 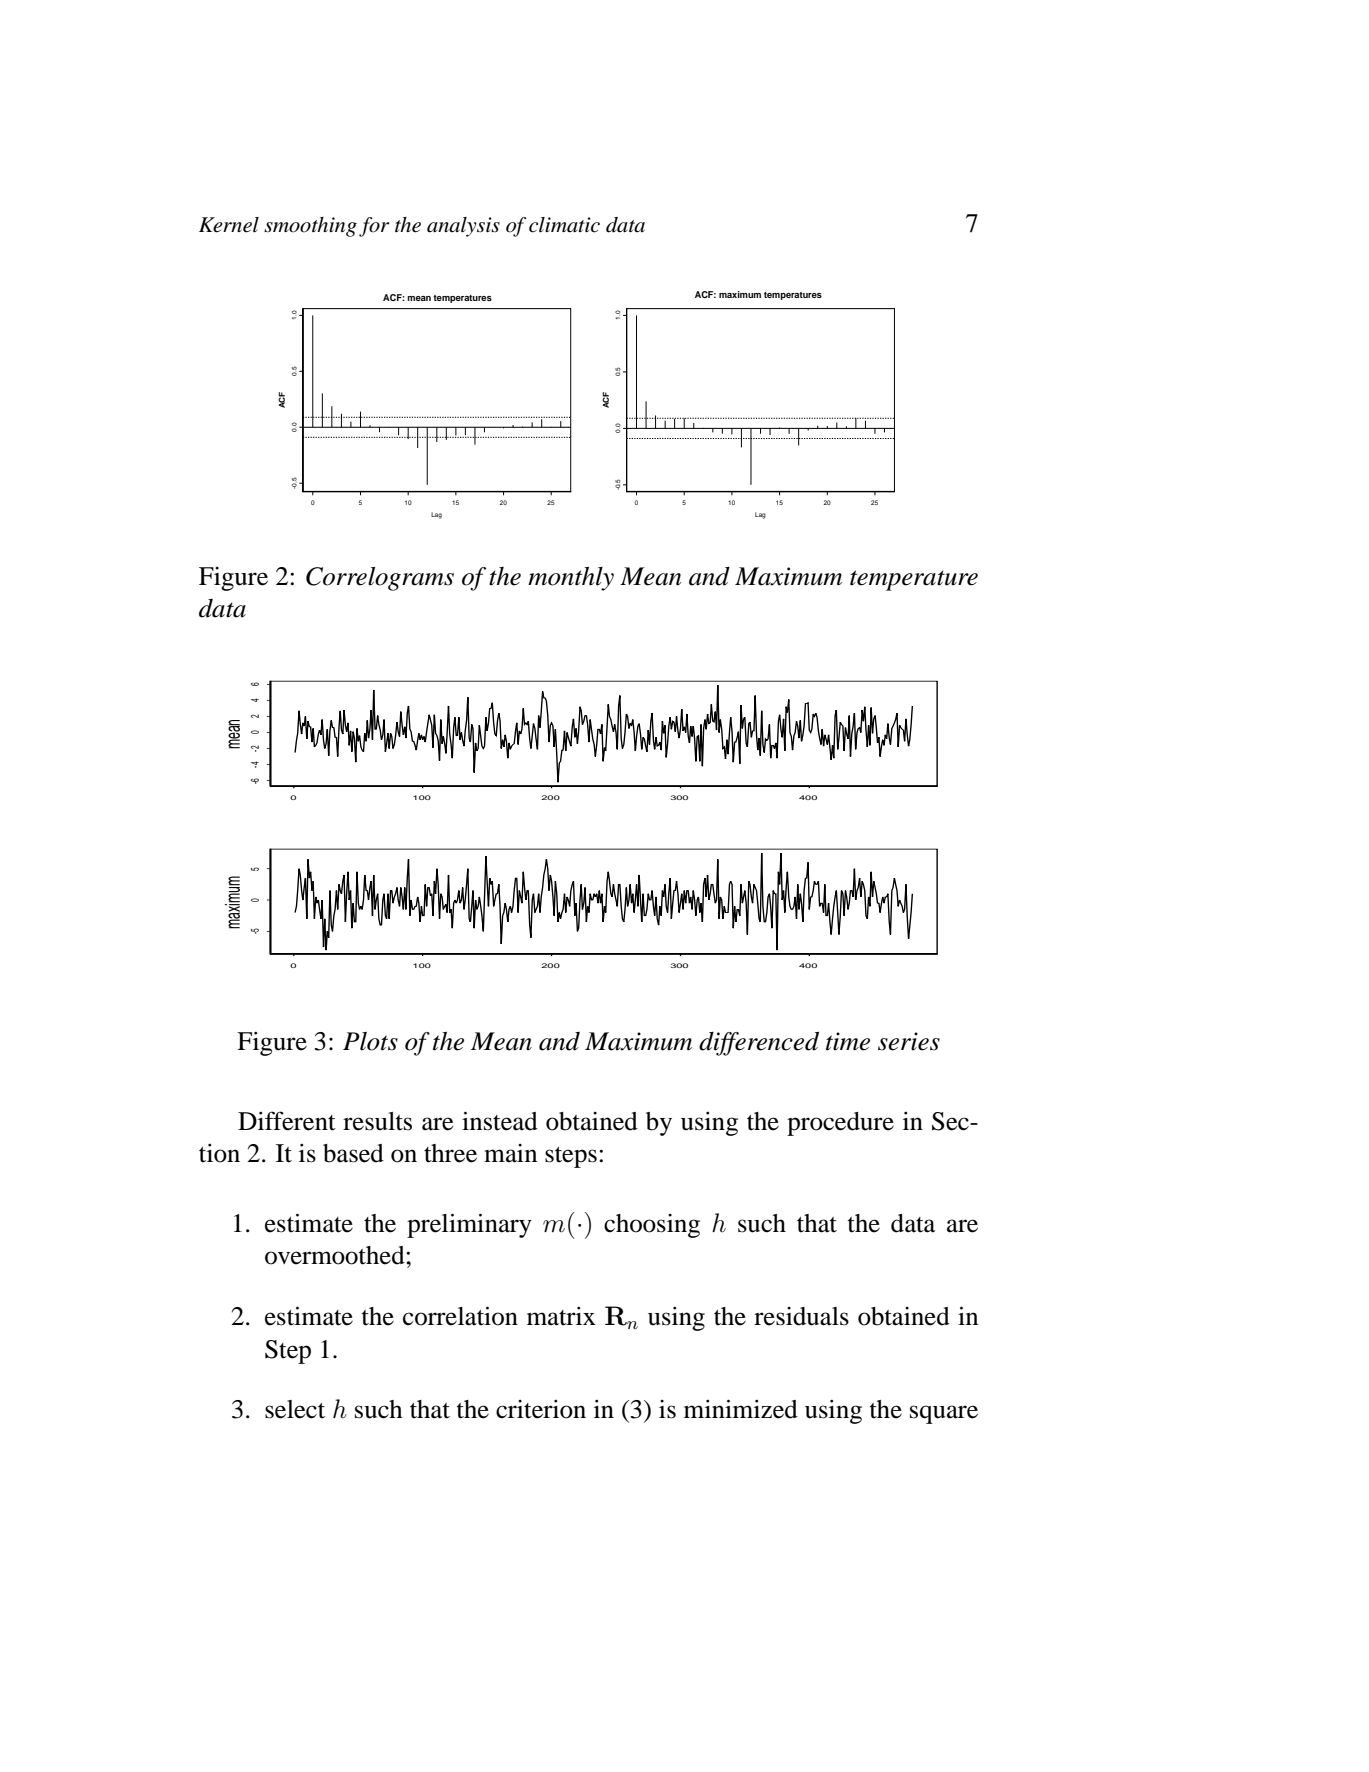 I want to click on main, so click(x=510, y=1153).
